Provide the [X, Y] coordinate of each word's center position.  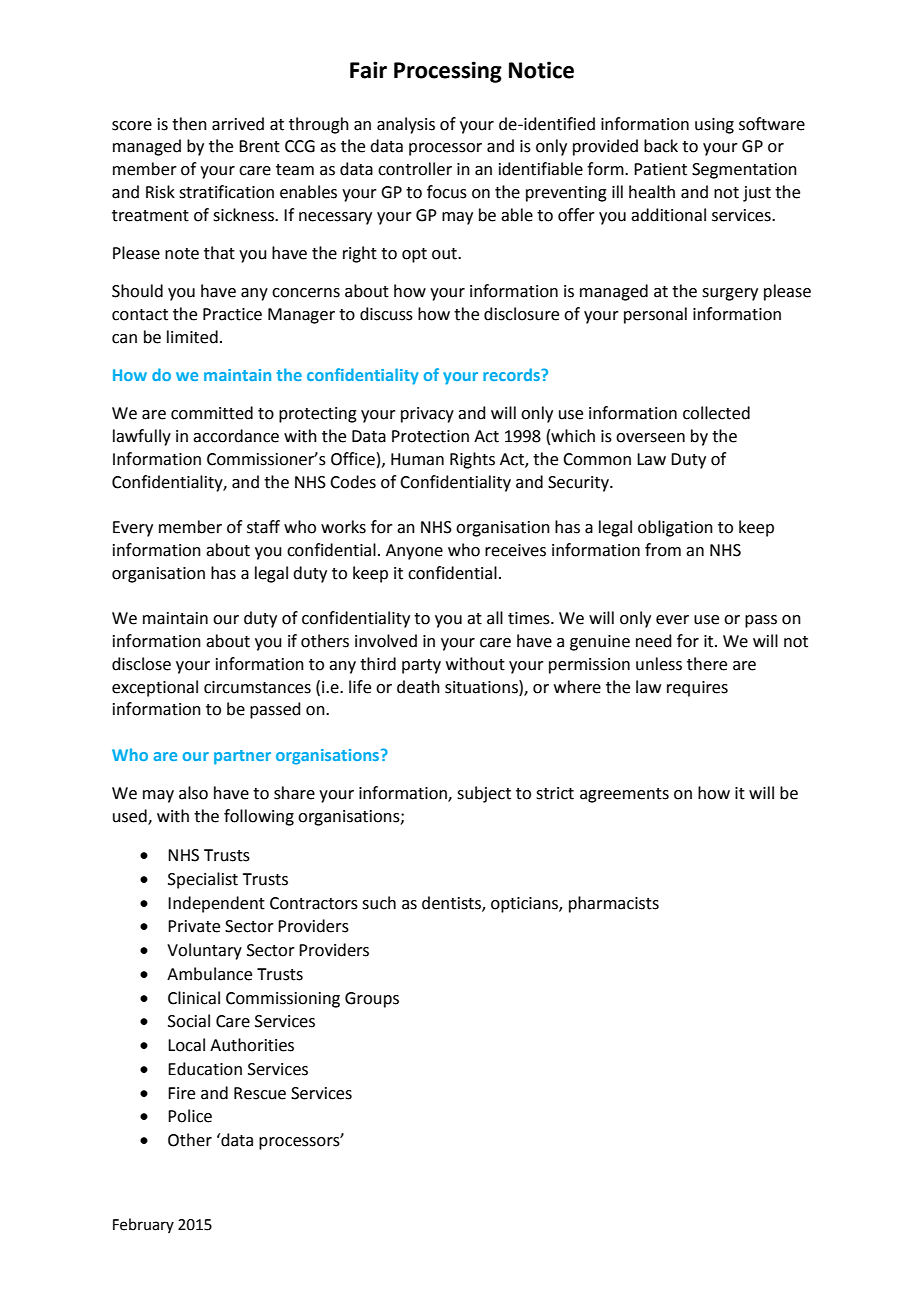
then [189, 124]
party [421, 666]
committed [212, 413]
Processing [448, 72]
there [707, 664]
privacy [427, 415]
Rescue [260, 1093]
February [143, 1225]
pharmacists [614, 904]
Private [194, 926]
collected [716, 413]
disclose [141, 664]
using [714, 126]
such [379, 903]
